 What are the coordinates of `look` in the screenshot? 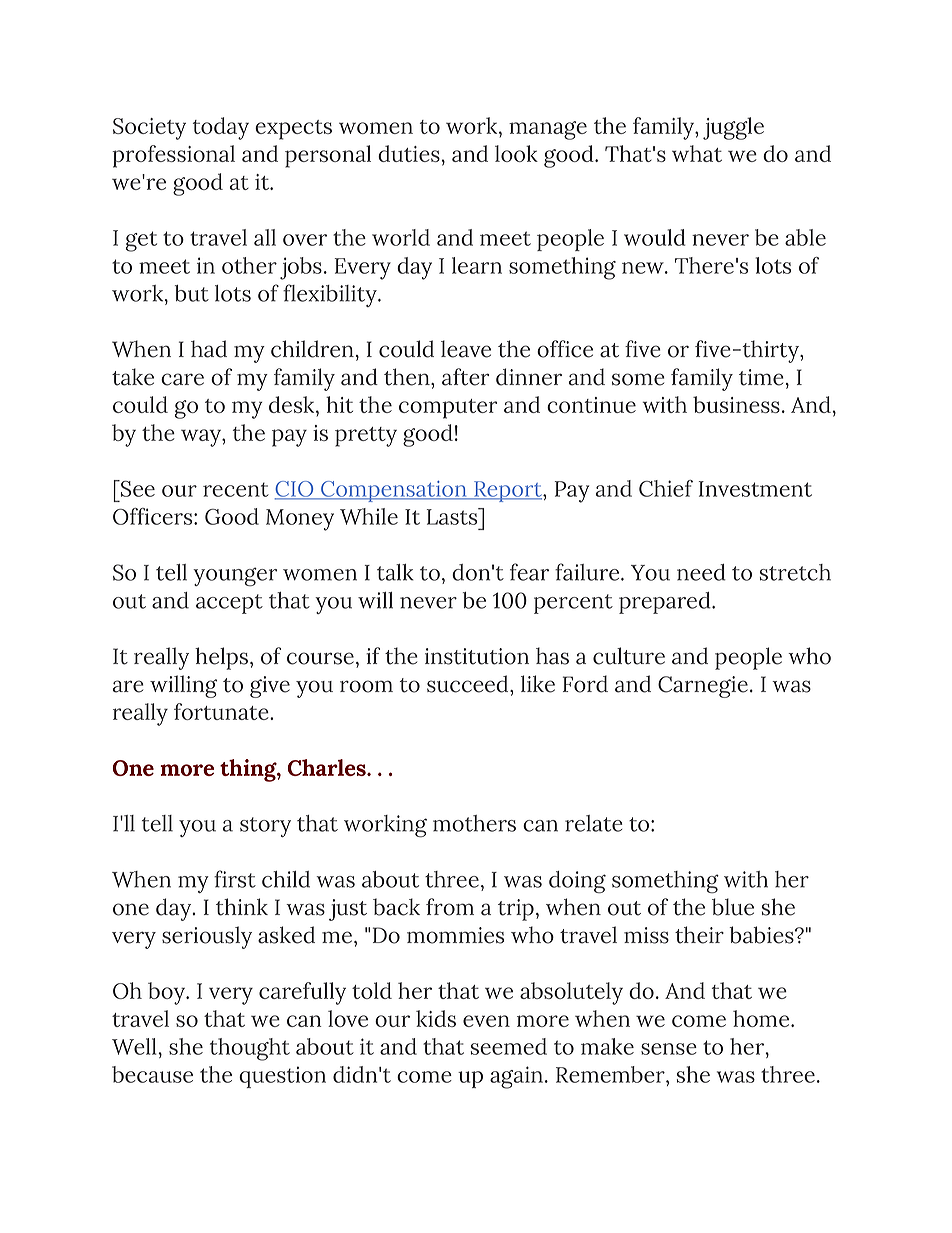 It's located at (516, 153).
